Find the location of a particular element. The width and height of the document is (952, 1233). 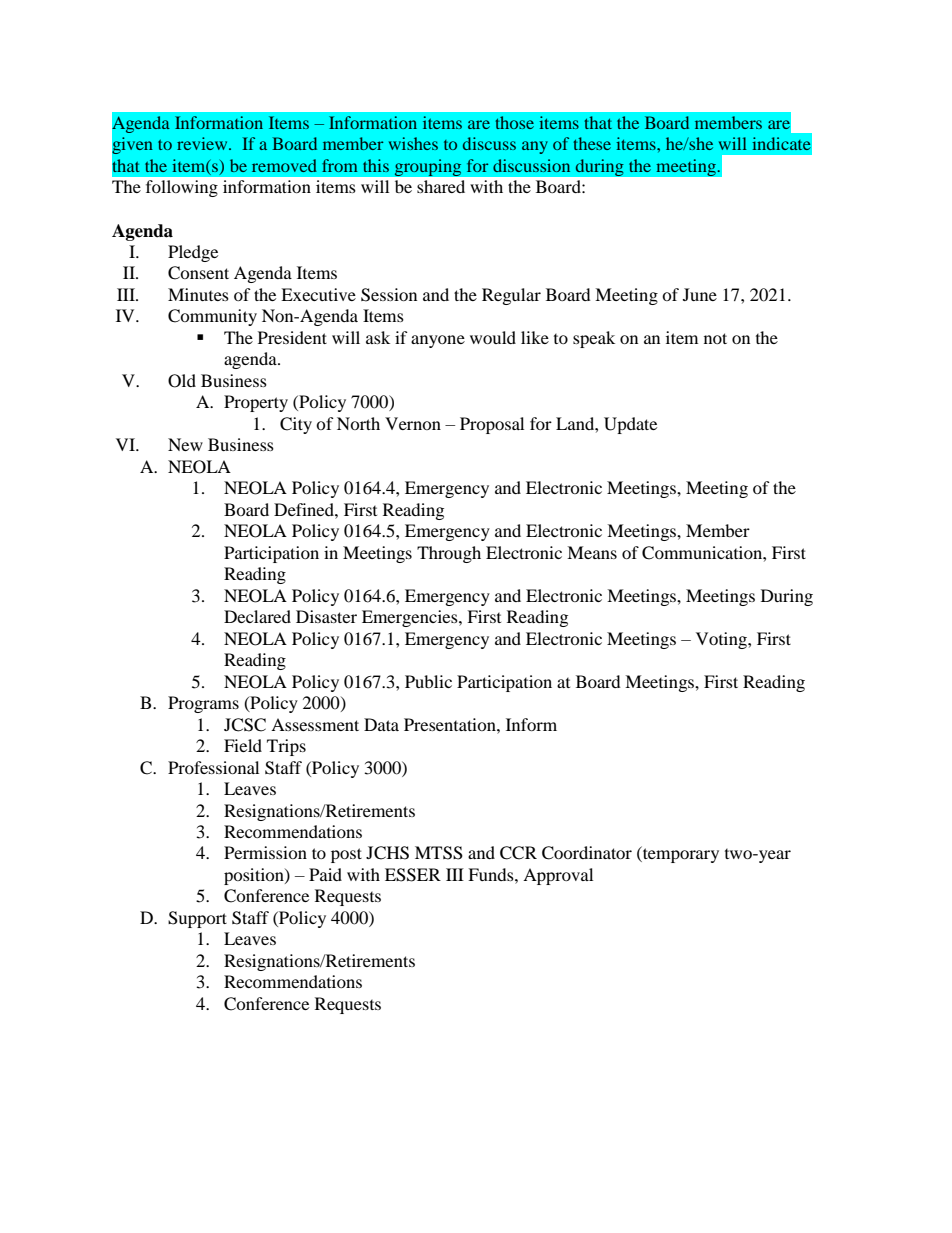

Update is located at coordinates (630, 425).
